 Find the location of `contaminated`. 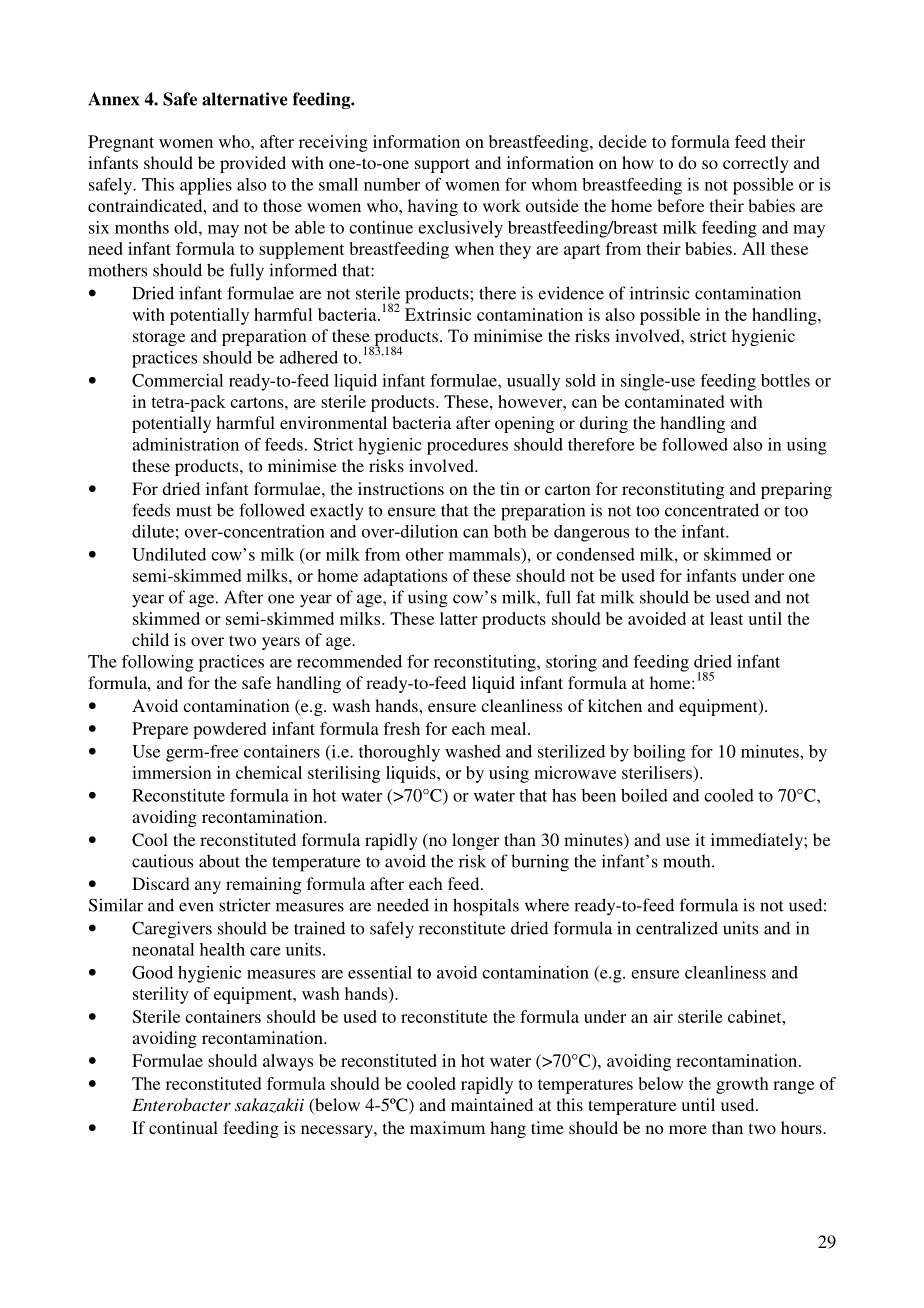

contaminated is located at coordinates (675, 401).
